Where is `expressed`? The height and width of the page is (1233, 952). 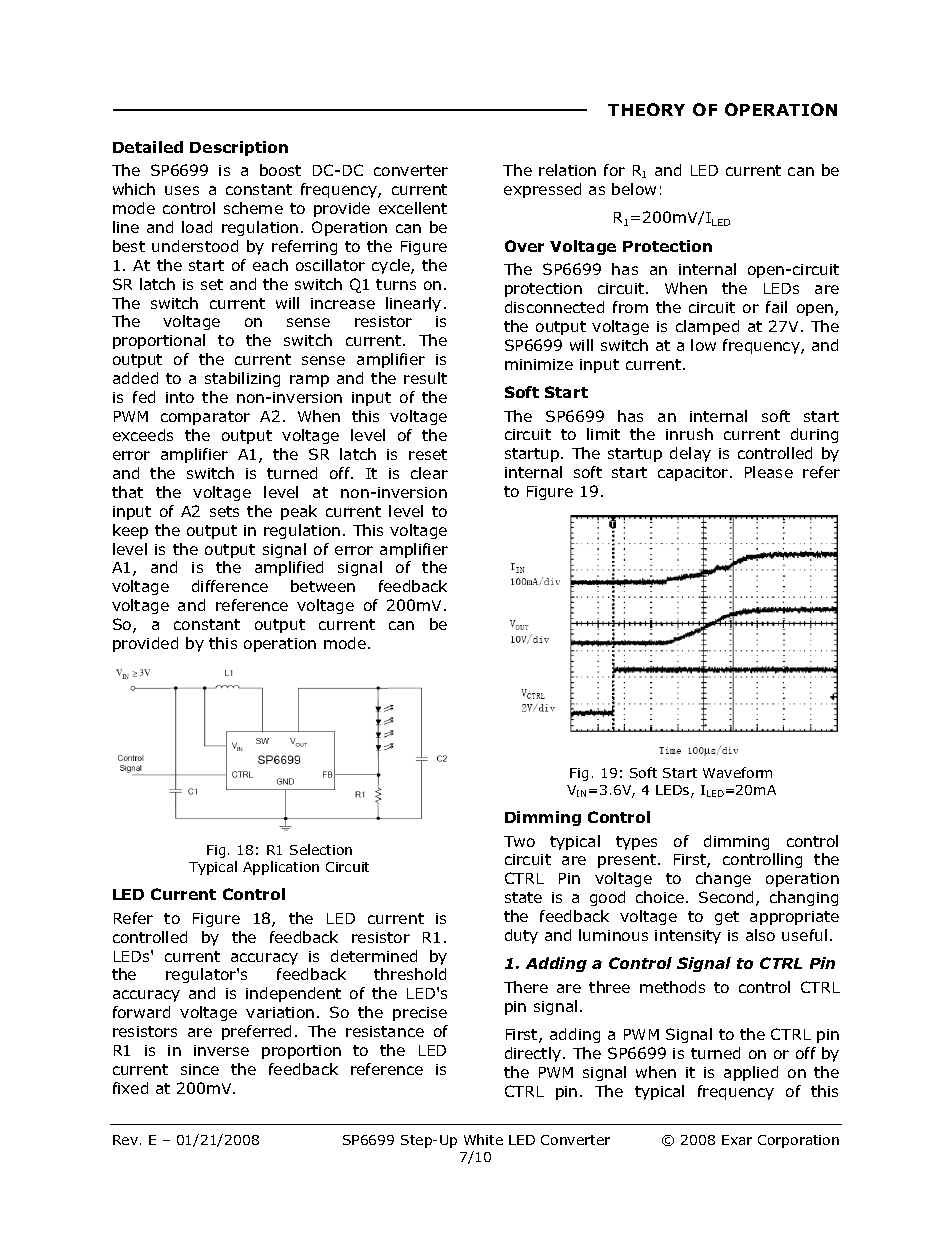 expressed is located at coordinates (542, 190).
